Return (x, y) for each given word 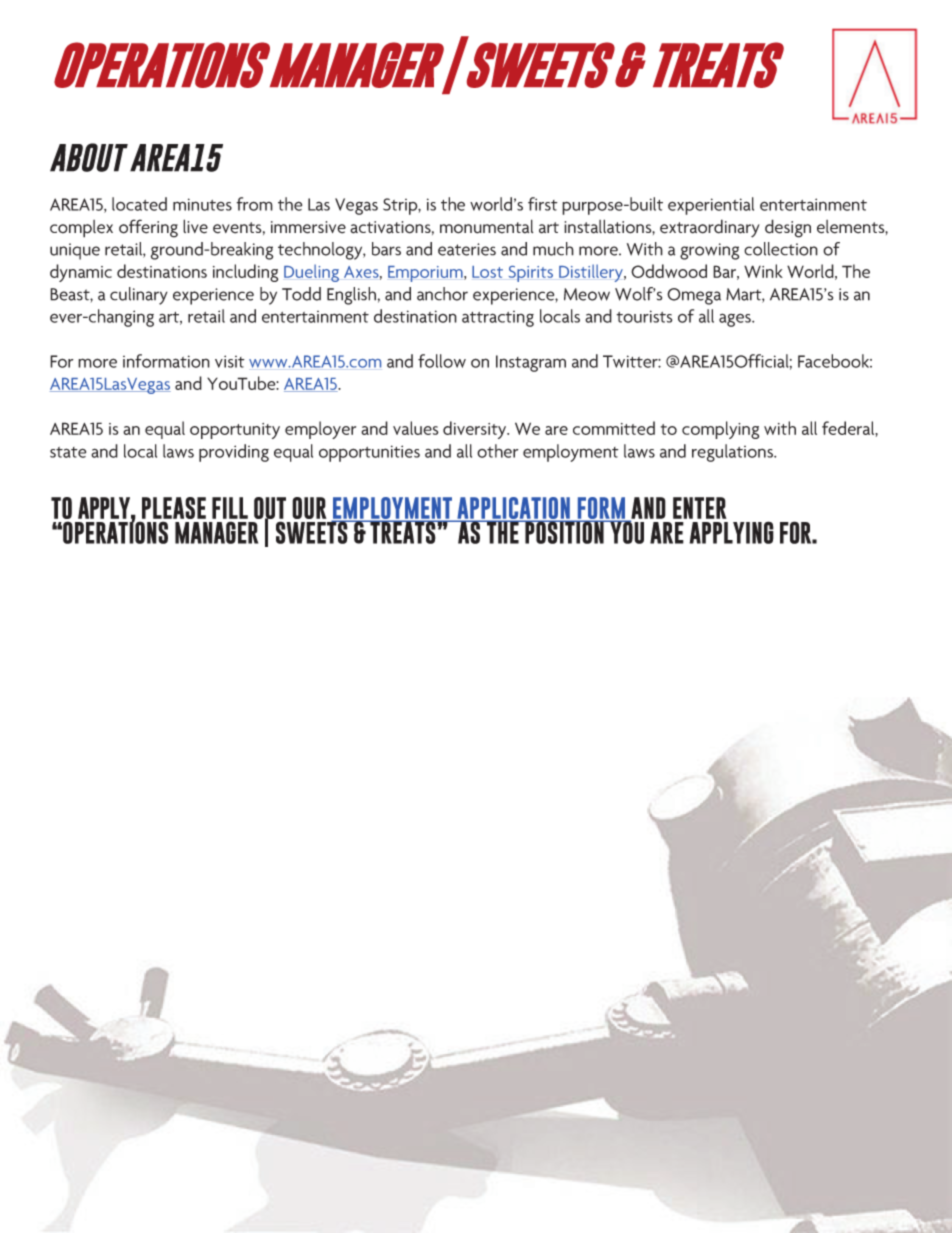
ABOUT (89, 157)
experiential (711, 206)
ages (736, 320)
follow (442, 361)
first (543, 204)
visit (230, 361)
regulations (733, 453)
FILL (230, 508)
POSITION (564, 532)
